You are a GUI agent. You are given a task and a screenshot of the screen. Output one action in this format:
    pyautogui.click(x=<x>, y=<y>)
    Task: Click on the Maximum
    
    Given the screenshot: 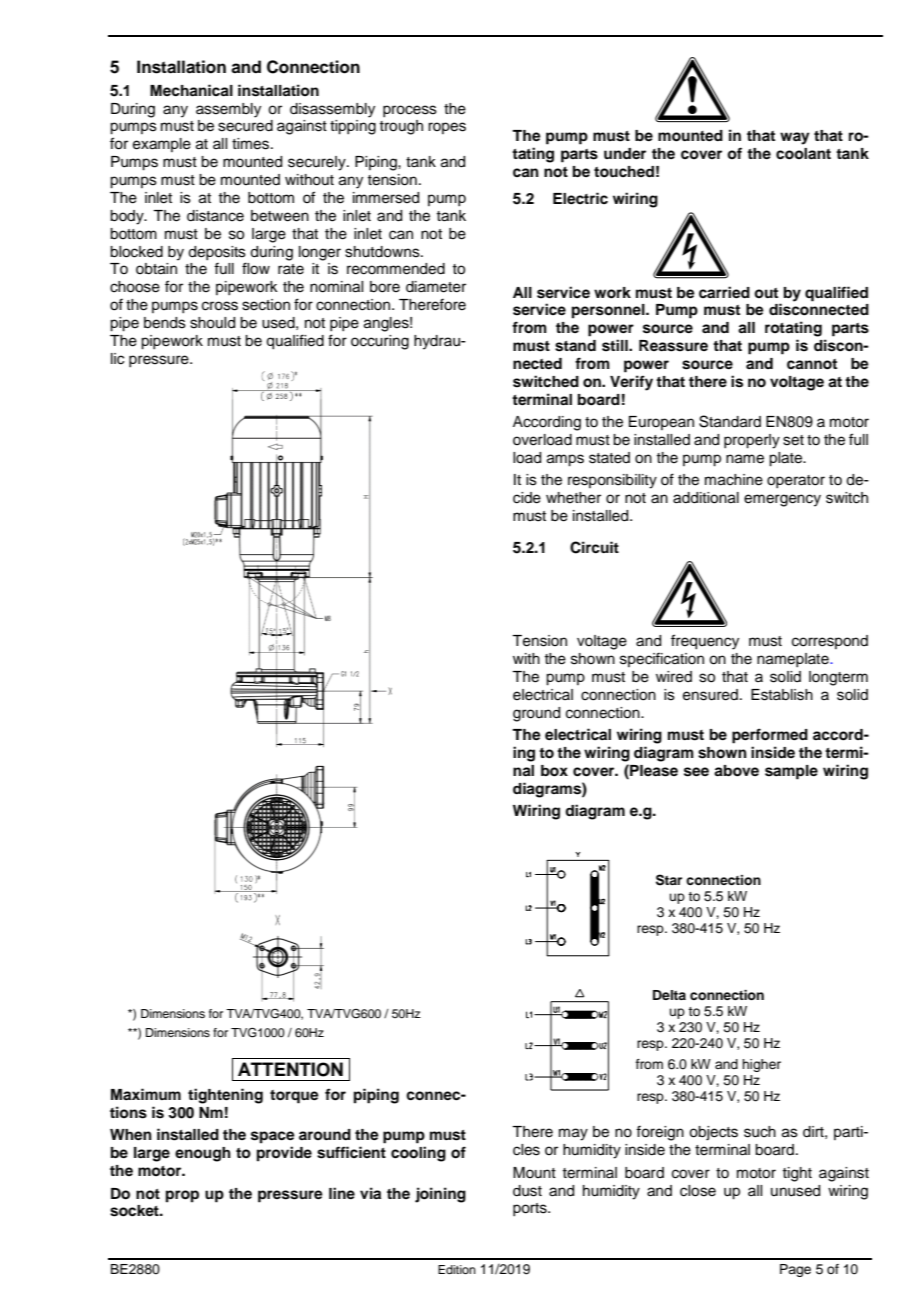 What is the action you would take?
    pyautogui.click(x=146, y=1094)
